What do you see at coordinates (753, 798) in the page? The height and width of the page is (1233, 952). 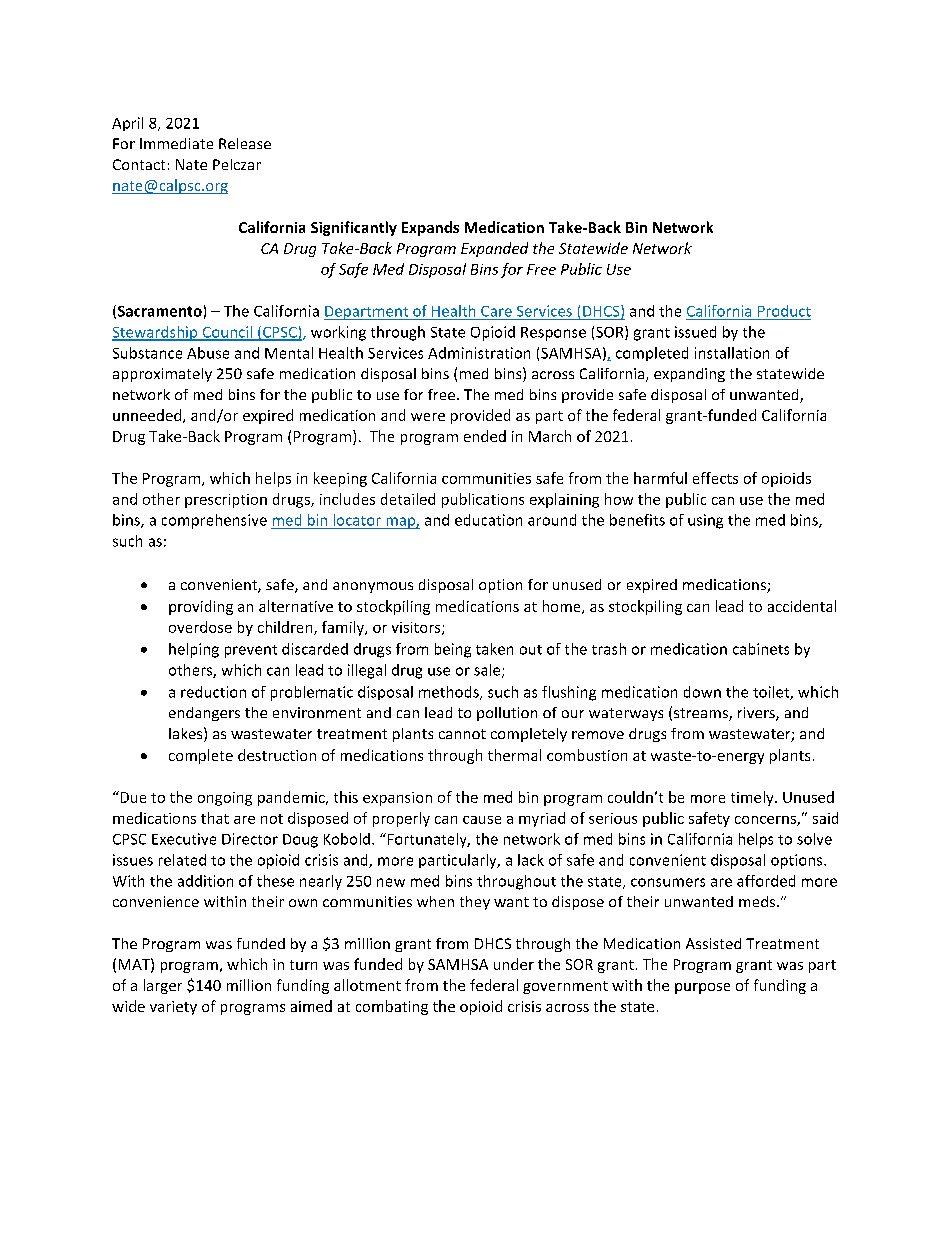 I see `timely` at bounding box center [753, 798].
